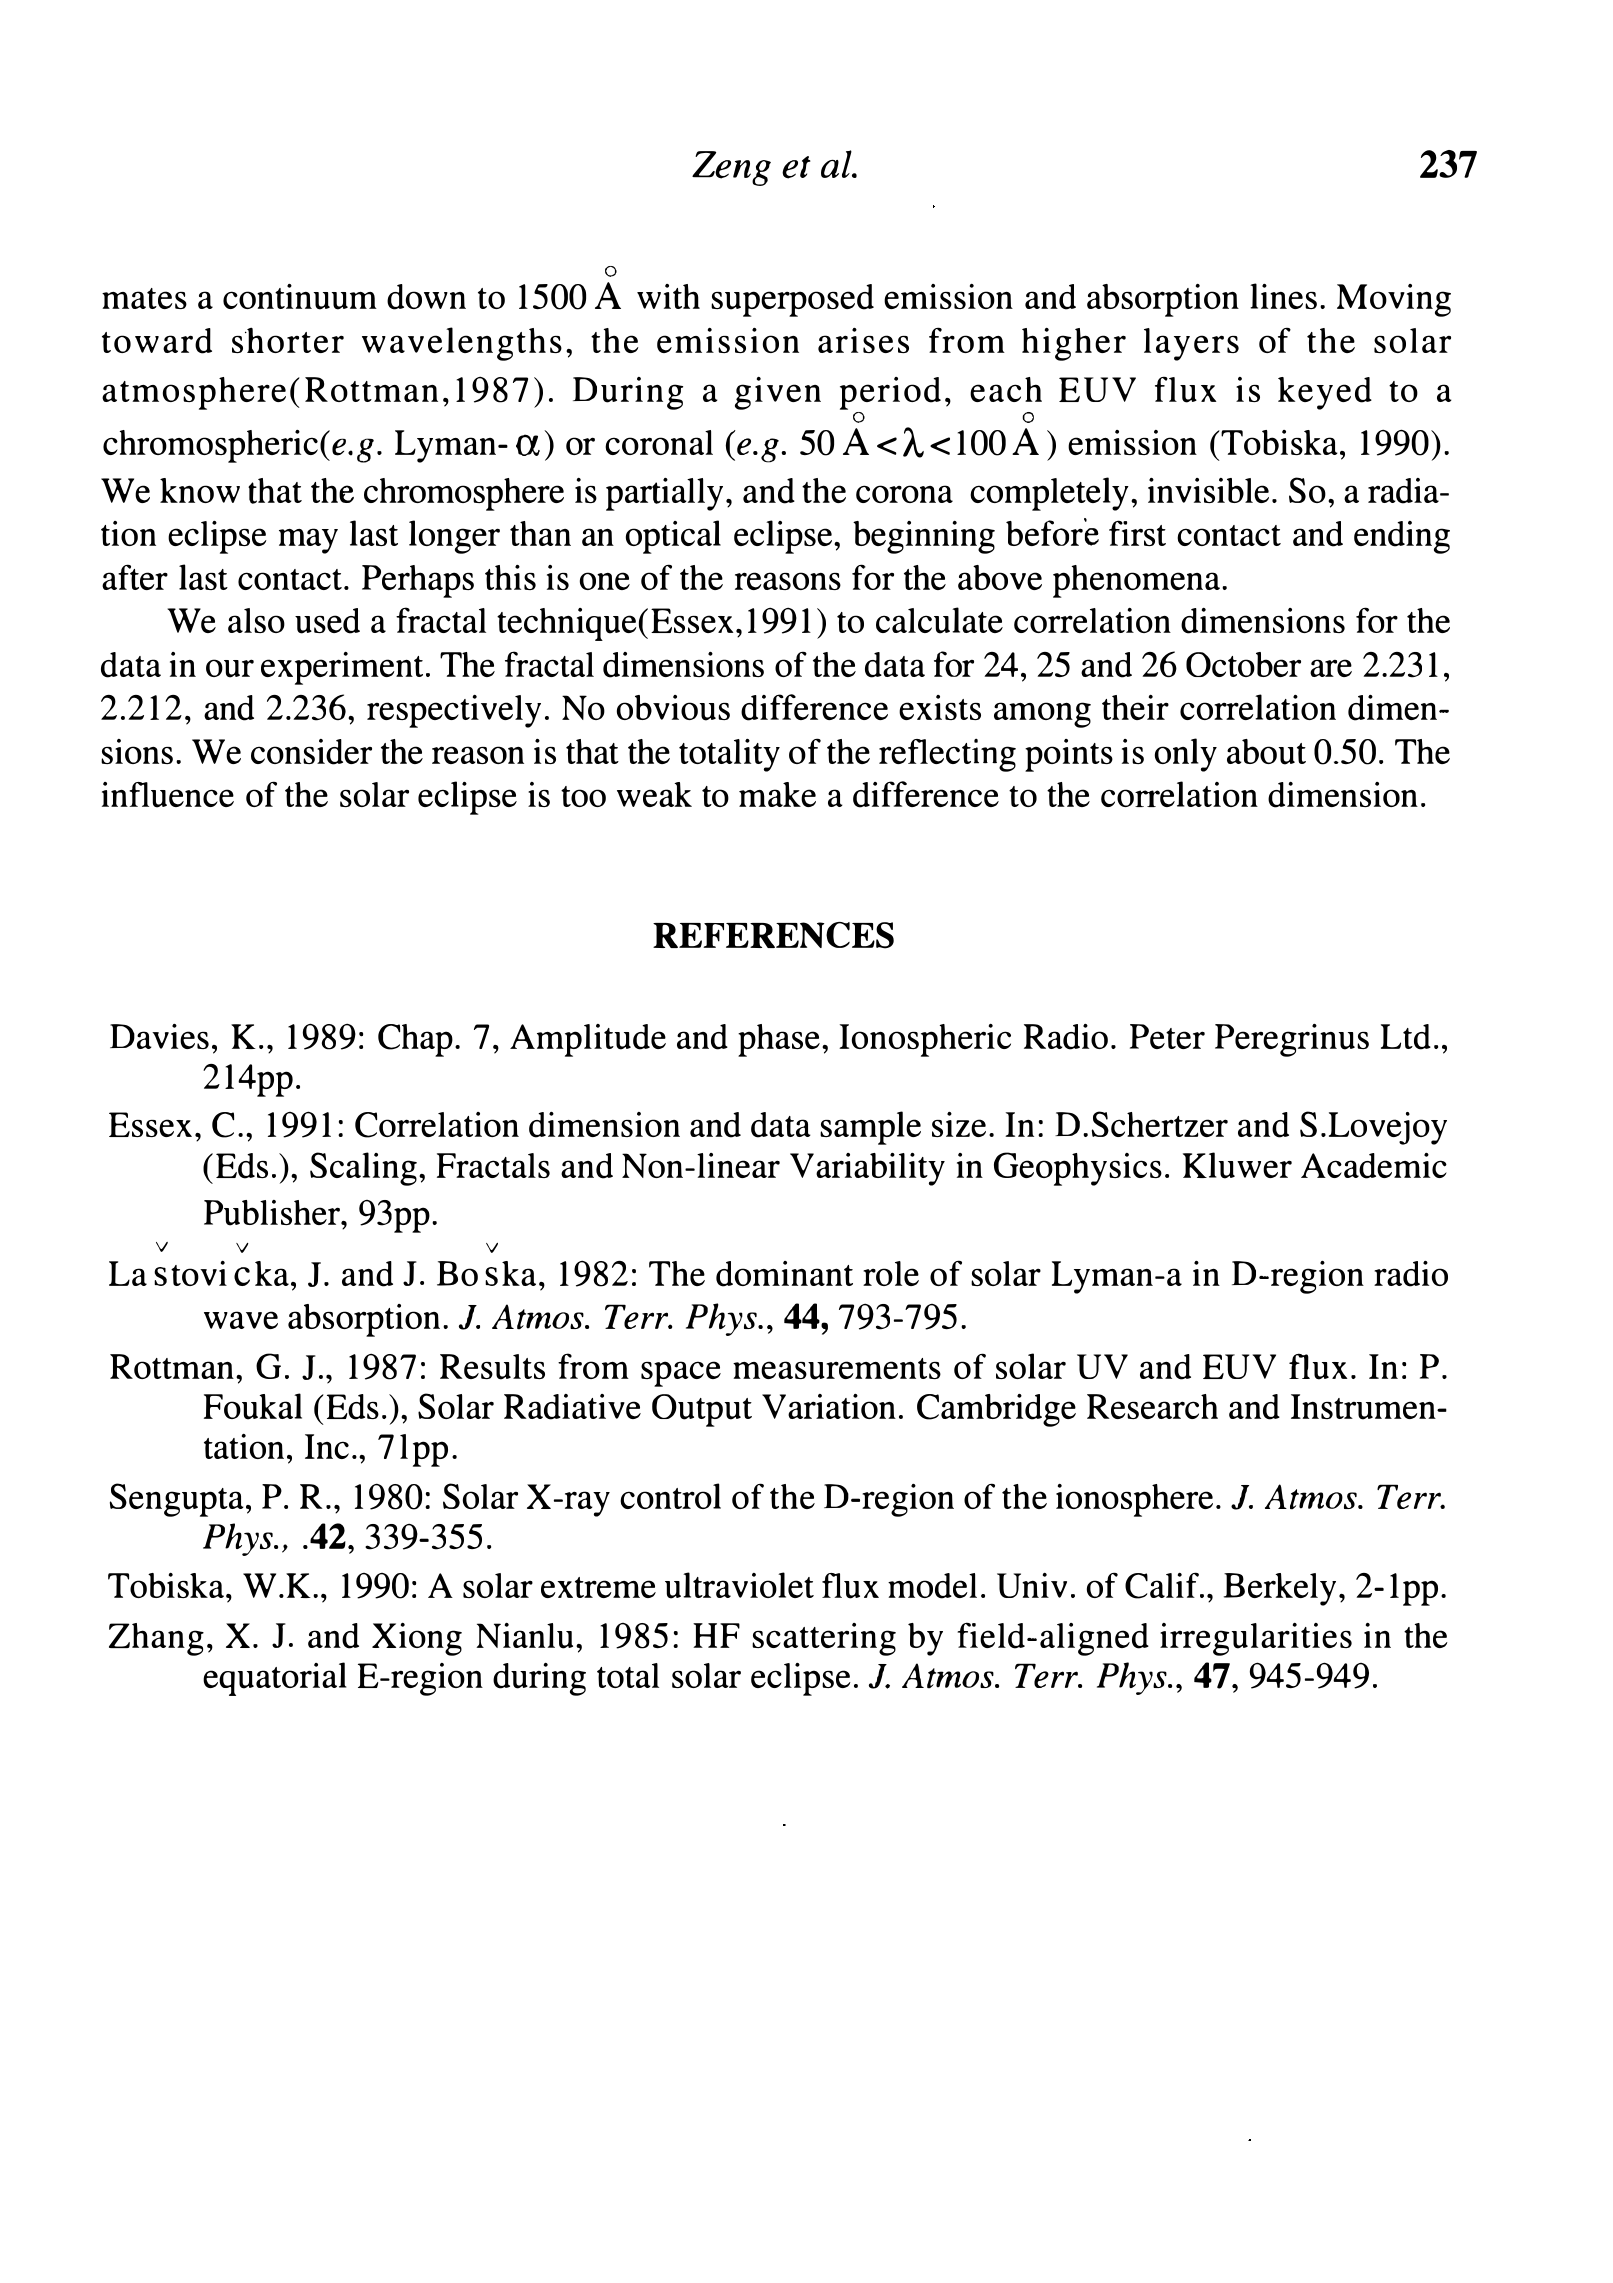 Image resolution: width=1613 pixels, height=2283 pixels. What do you see at coordinates (159, 1036) in the image?
I see `Davies` at bounding box center [159, 1036].
